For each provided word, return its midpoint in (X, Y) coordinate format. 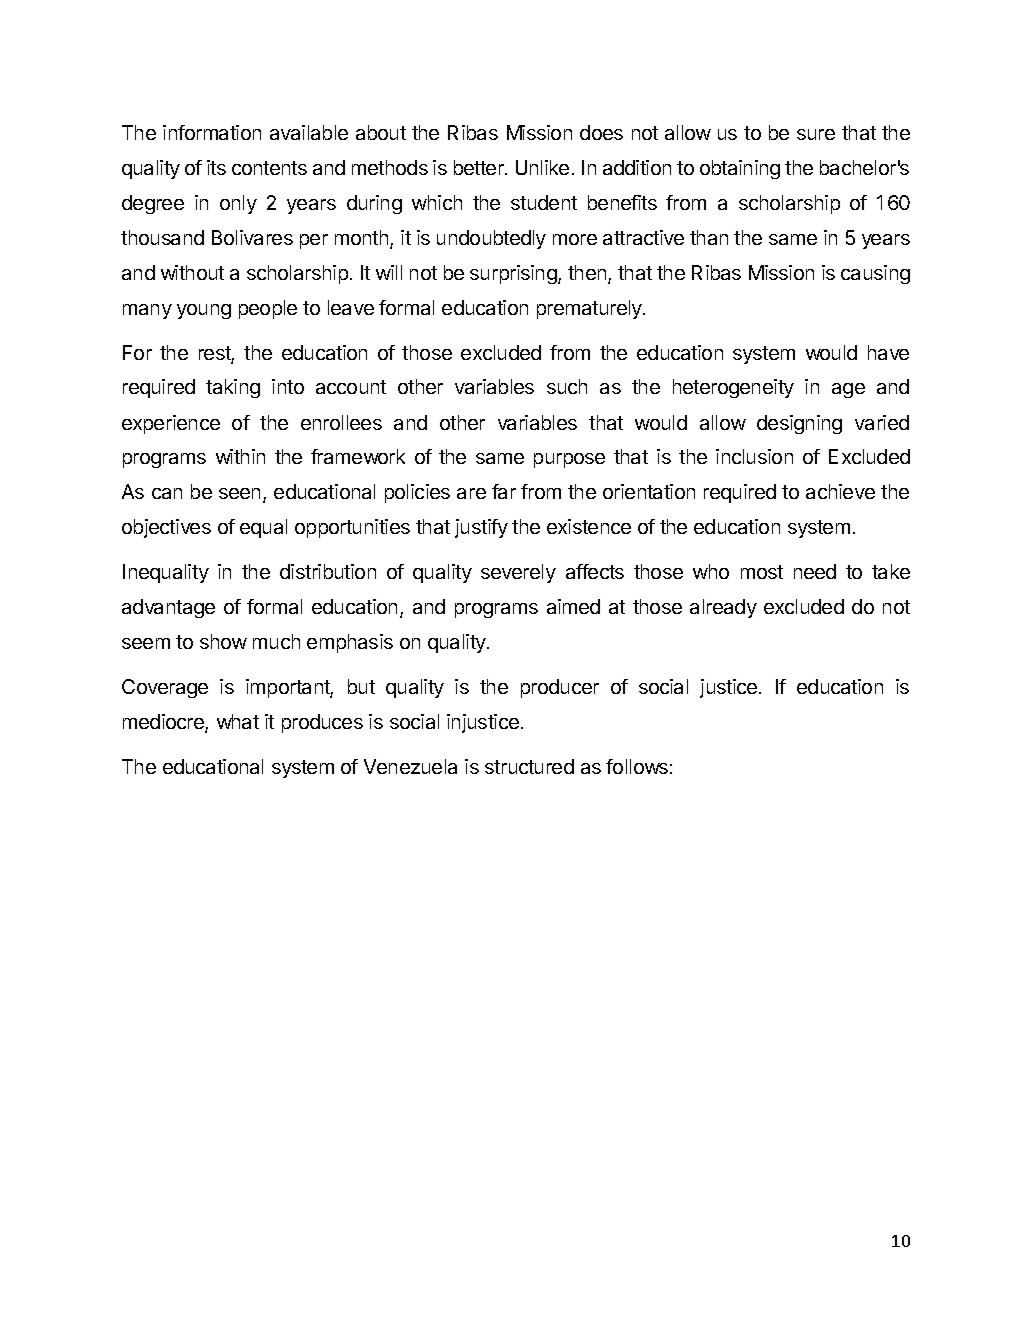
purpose (569, 460)
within (240, 456)
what (238, 721)
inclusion (754, 456)
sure (816, 134)
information (212, 132)
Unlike (542, 167)
